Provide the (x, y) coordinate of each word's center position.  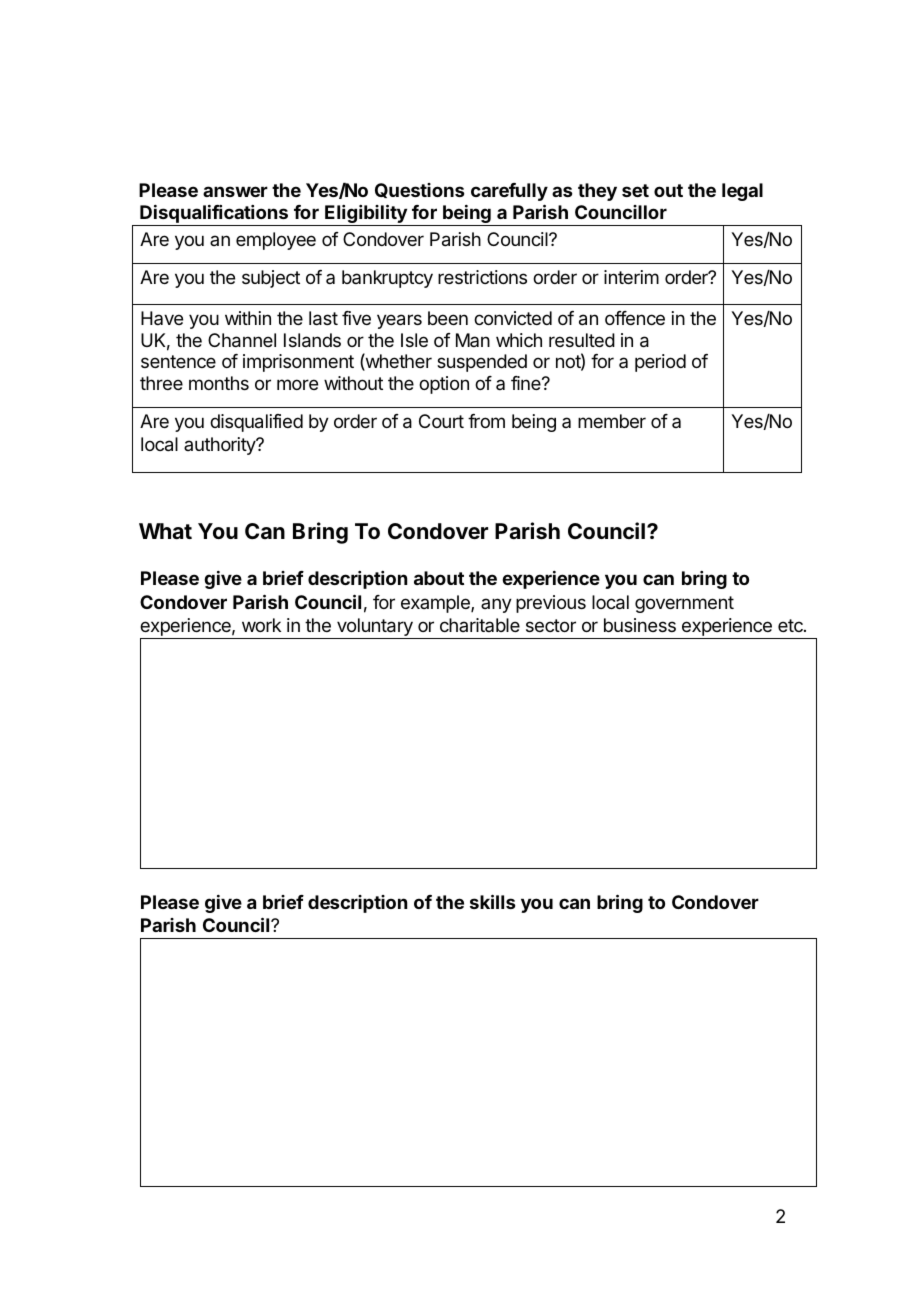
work (261, 625)
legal (742, 192)
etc (791, 625)
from (486, 421)
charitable (480, 625)
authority (221, 446)
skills (493, 901)
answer (235, 191)
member (612, 421)
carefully (509, 192)
